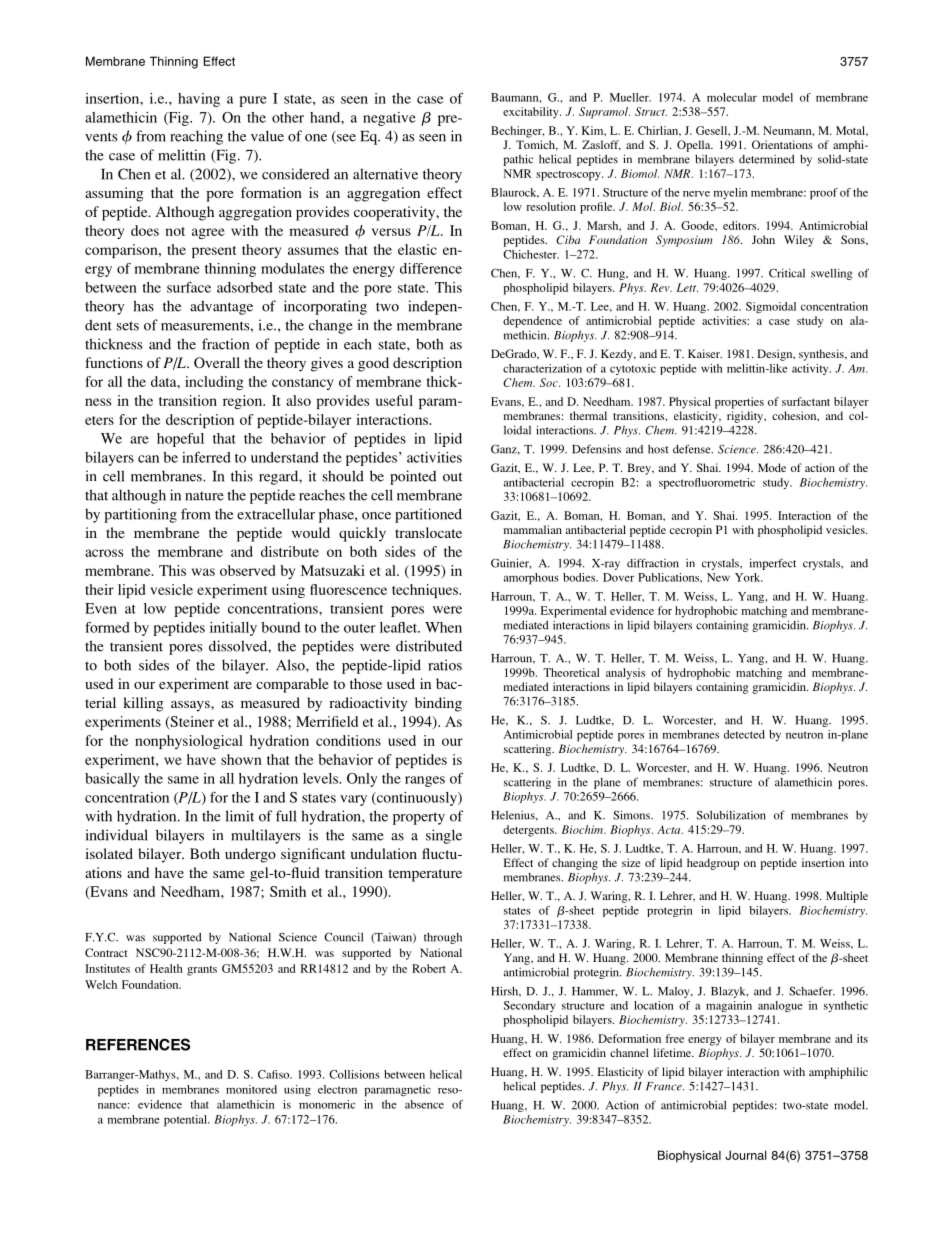  Describe the element at coordinates (532, 322) in the document. I see `dependence` at that location.
